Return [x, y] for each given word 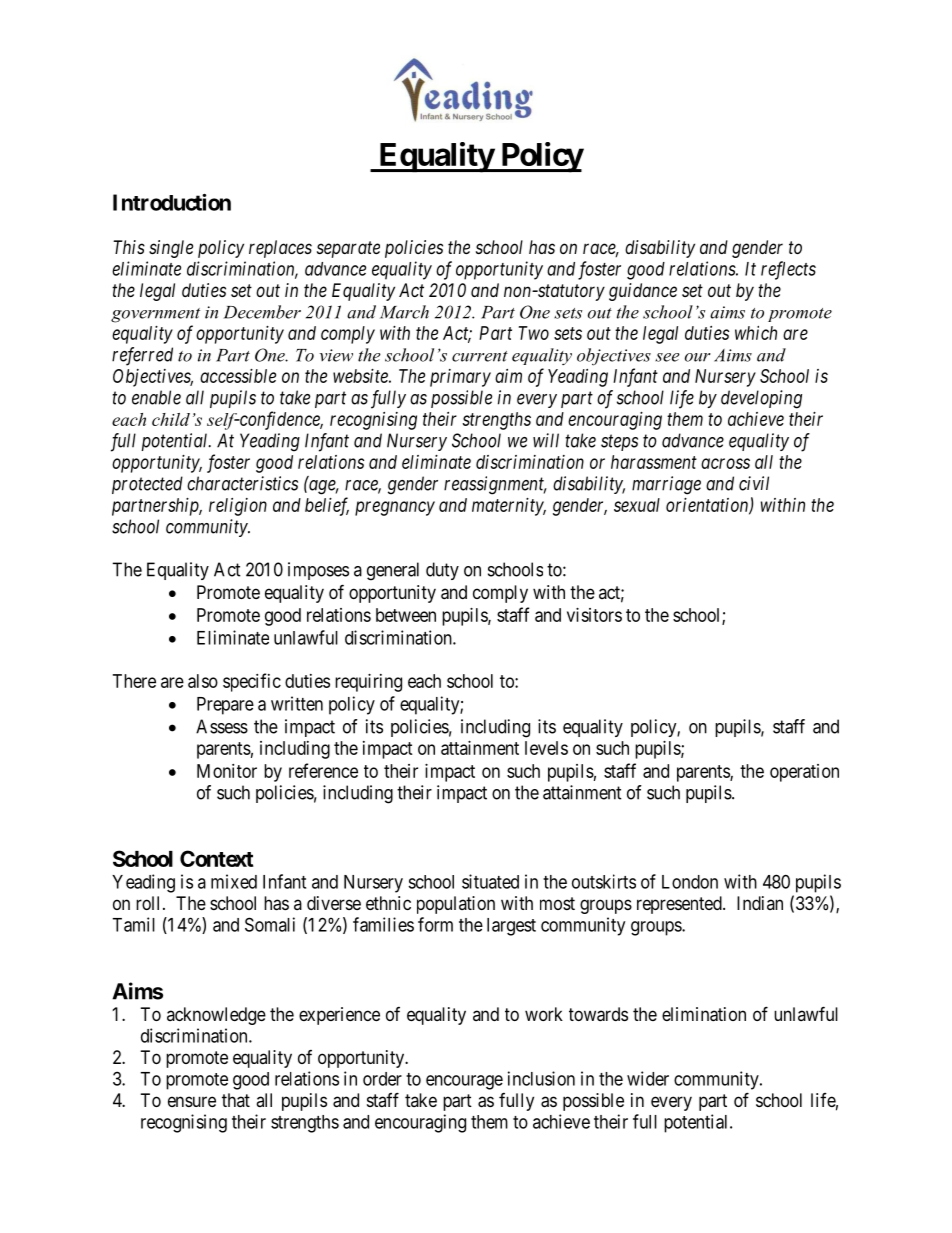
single [171, 249]
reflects [788, 270]
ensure [192, 1101]
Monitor [227, 771]
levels [546, 748]
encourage [464, 1082]
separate [348, 249]
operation [804, 773]
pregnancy [395, 508]
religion [238, 507]
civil [754, 483]
